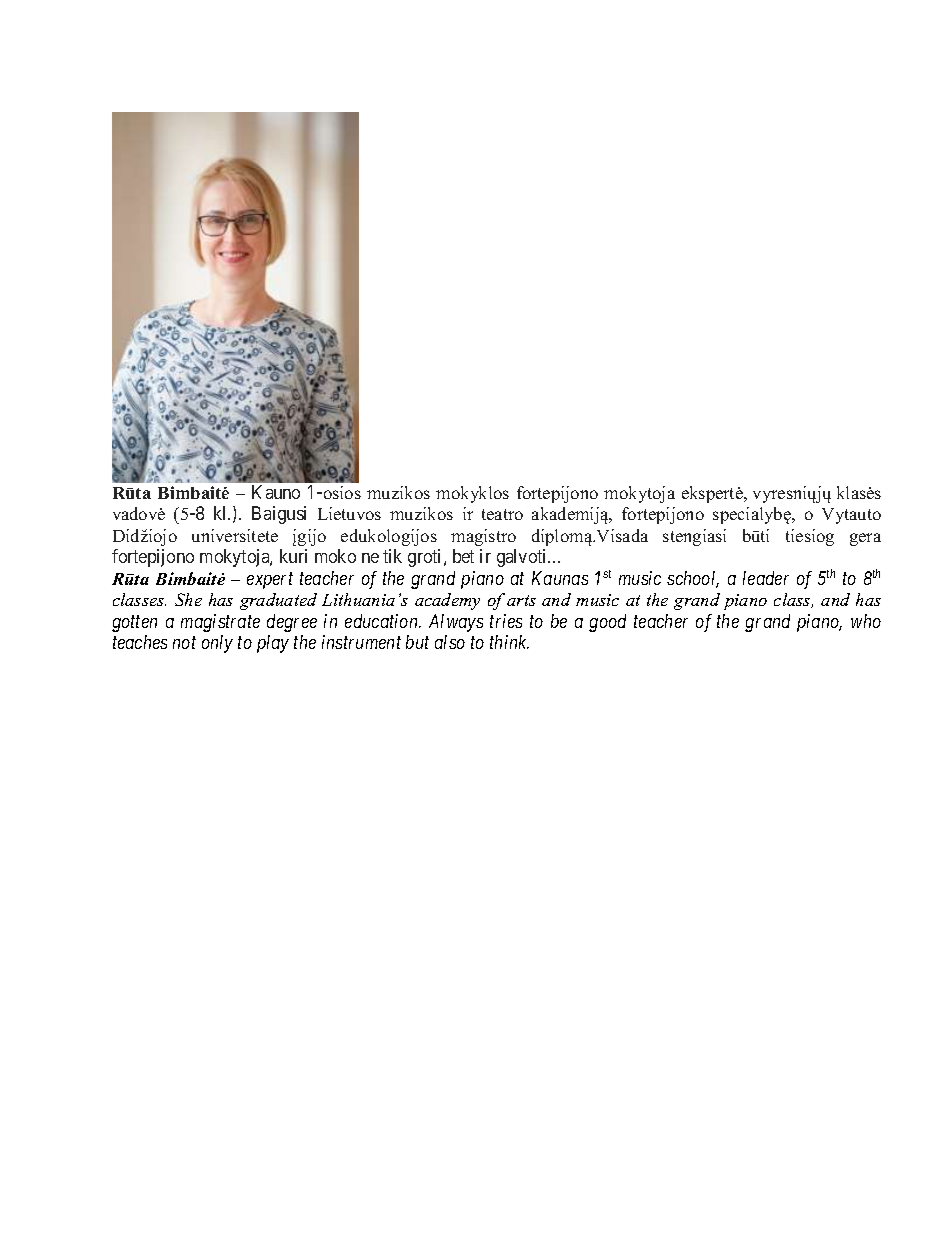 The width and height of the image is (952, 1233). Describe the element at coordinates (463, 556) in the image. I see `bet` at that location.
